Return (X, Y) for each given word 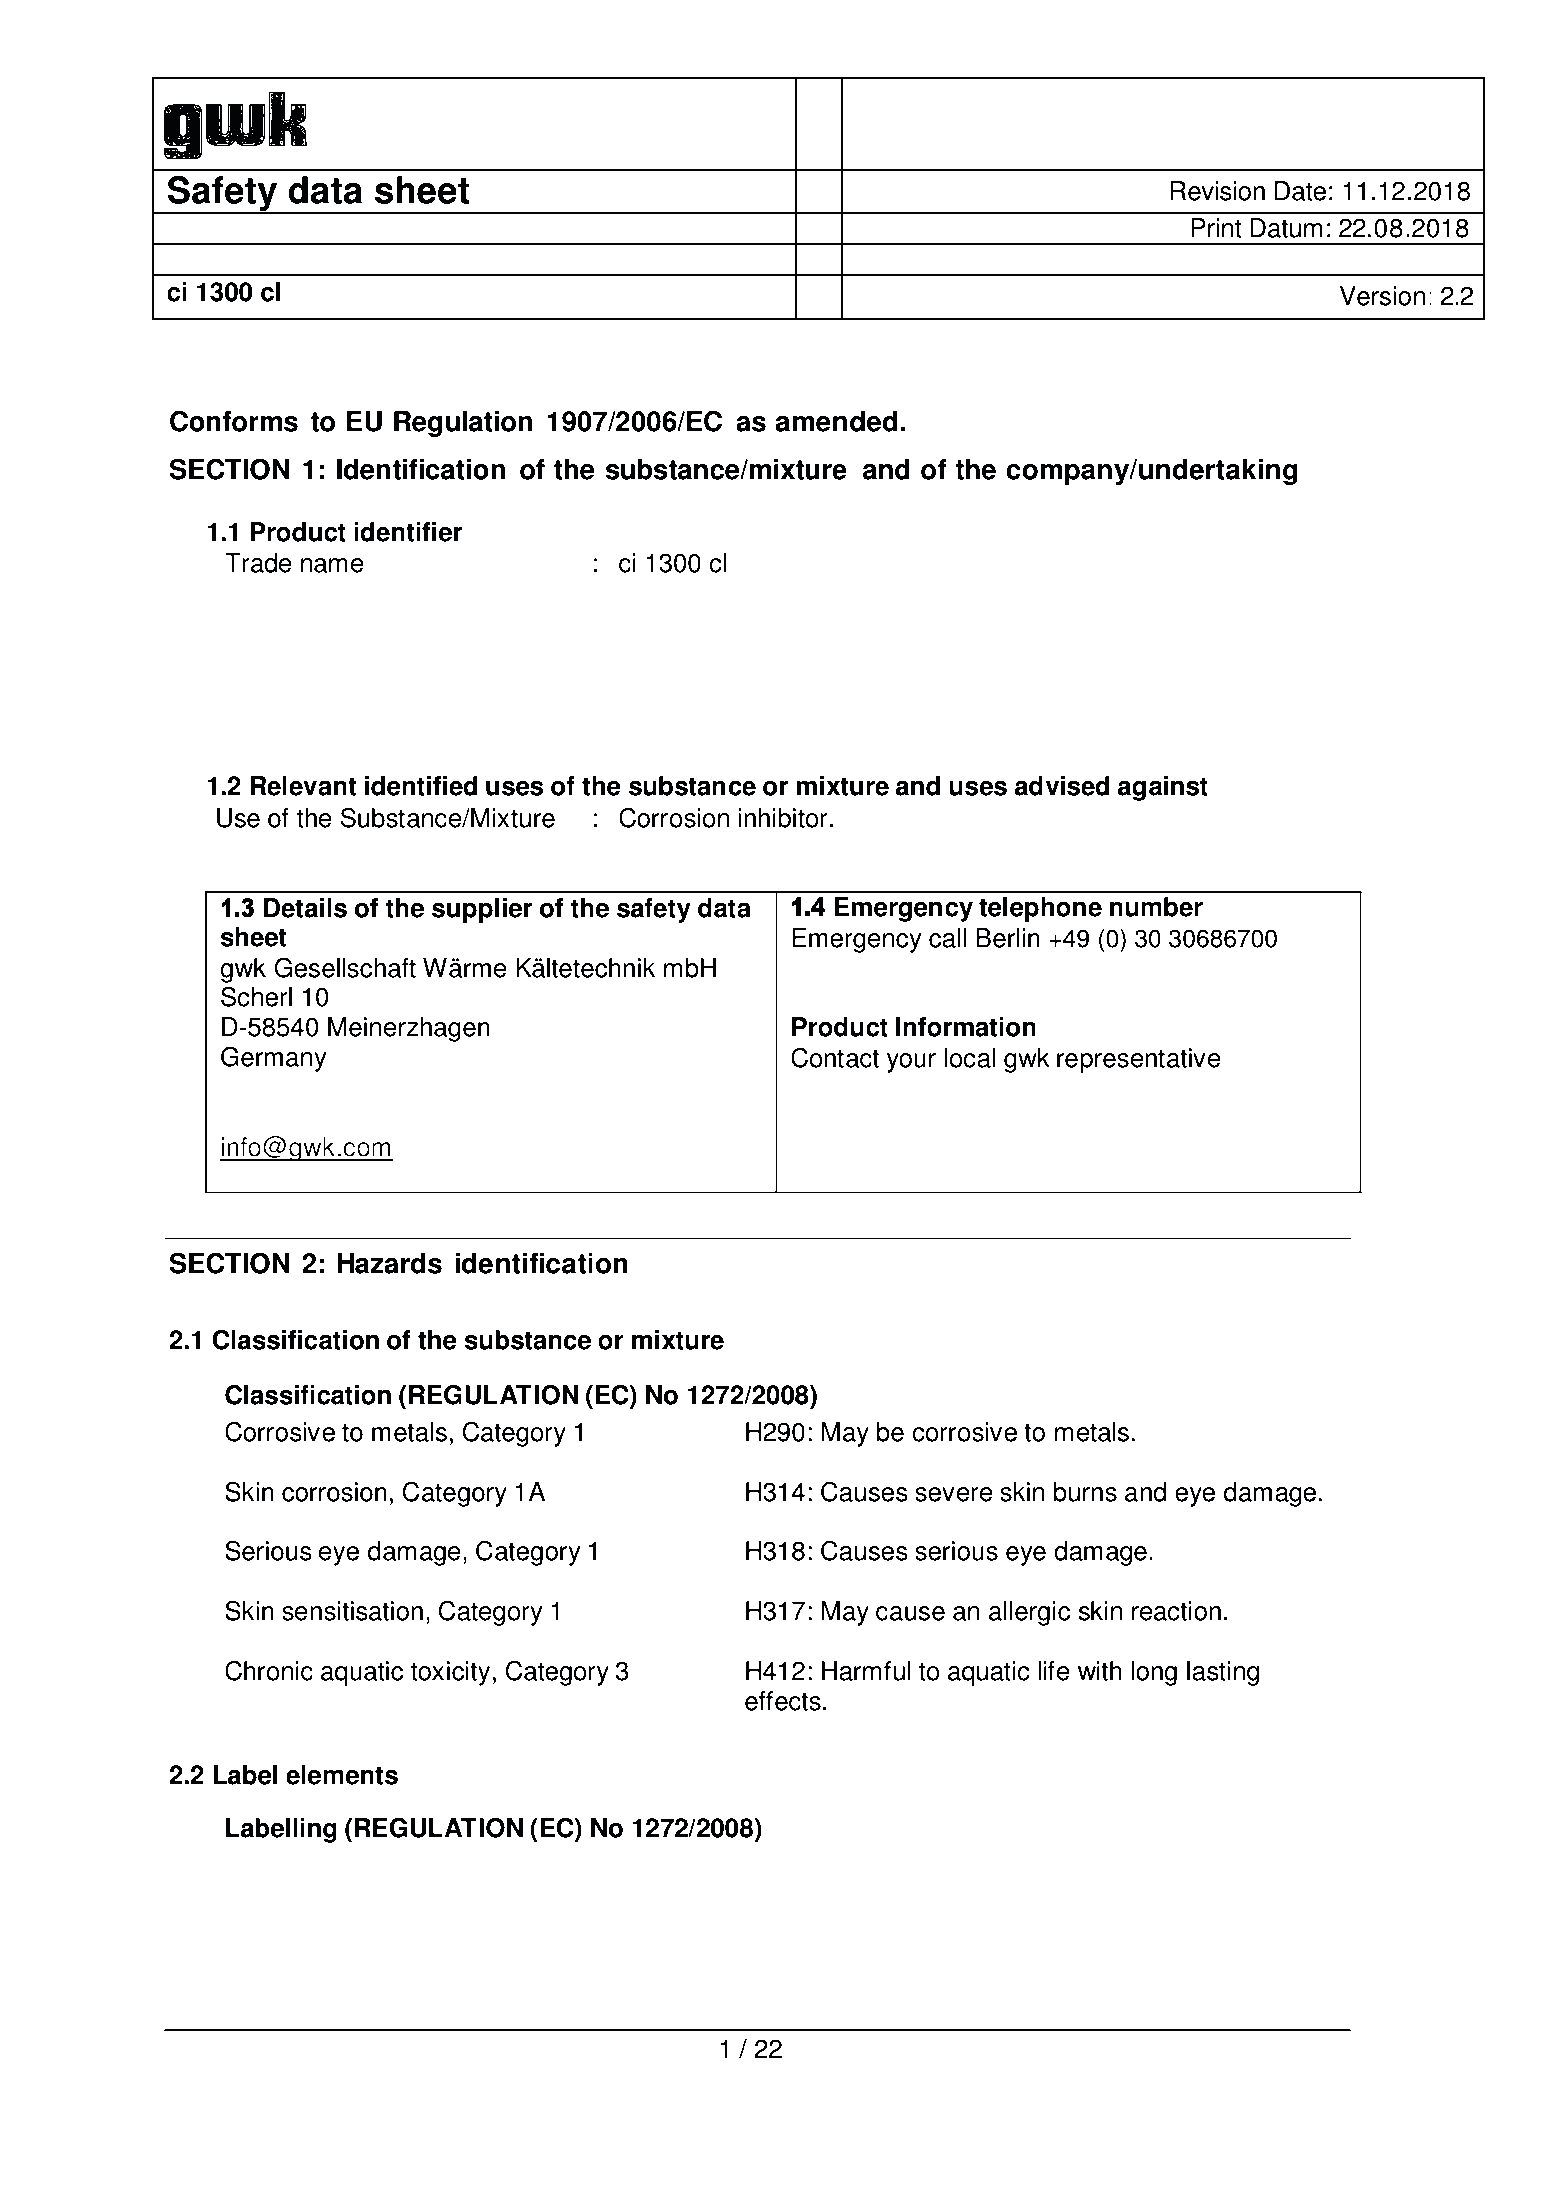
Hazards (389, 1263)
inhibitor (783, 818)
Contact (835, 1058)
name (332, 565)
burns (1085, 1492)
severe (954, 1494)
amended (836, 421)
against (1163, 788)
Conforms (234, 421)
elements (342, 1775)
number (1156, 907)
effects (783, 1701)
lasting (1223, 1673)
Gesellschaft (345, 968)
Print (1216, 228)
